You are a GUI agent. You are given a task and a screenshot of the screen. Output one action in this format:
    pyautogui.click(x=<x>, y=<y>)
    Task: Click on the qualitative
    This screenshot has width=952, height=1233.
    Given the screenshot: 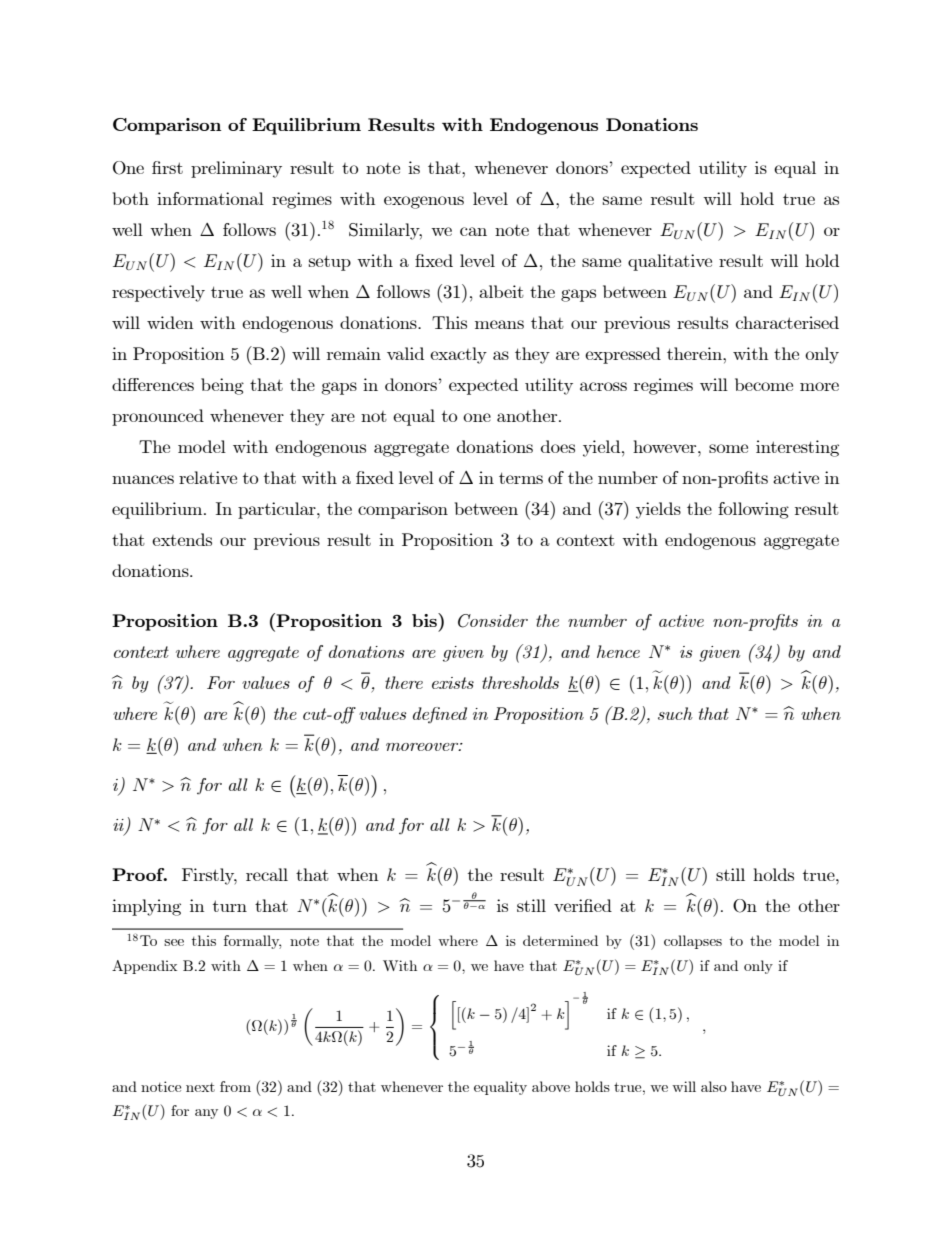 What is the action you would take?
    pyautogui.click(x=670, y=262)
